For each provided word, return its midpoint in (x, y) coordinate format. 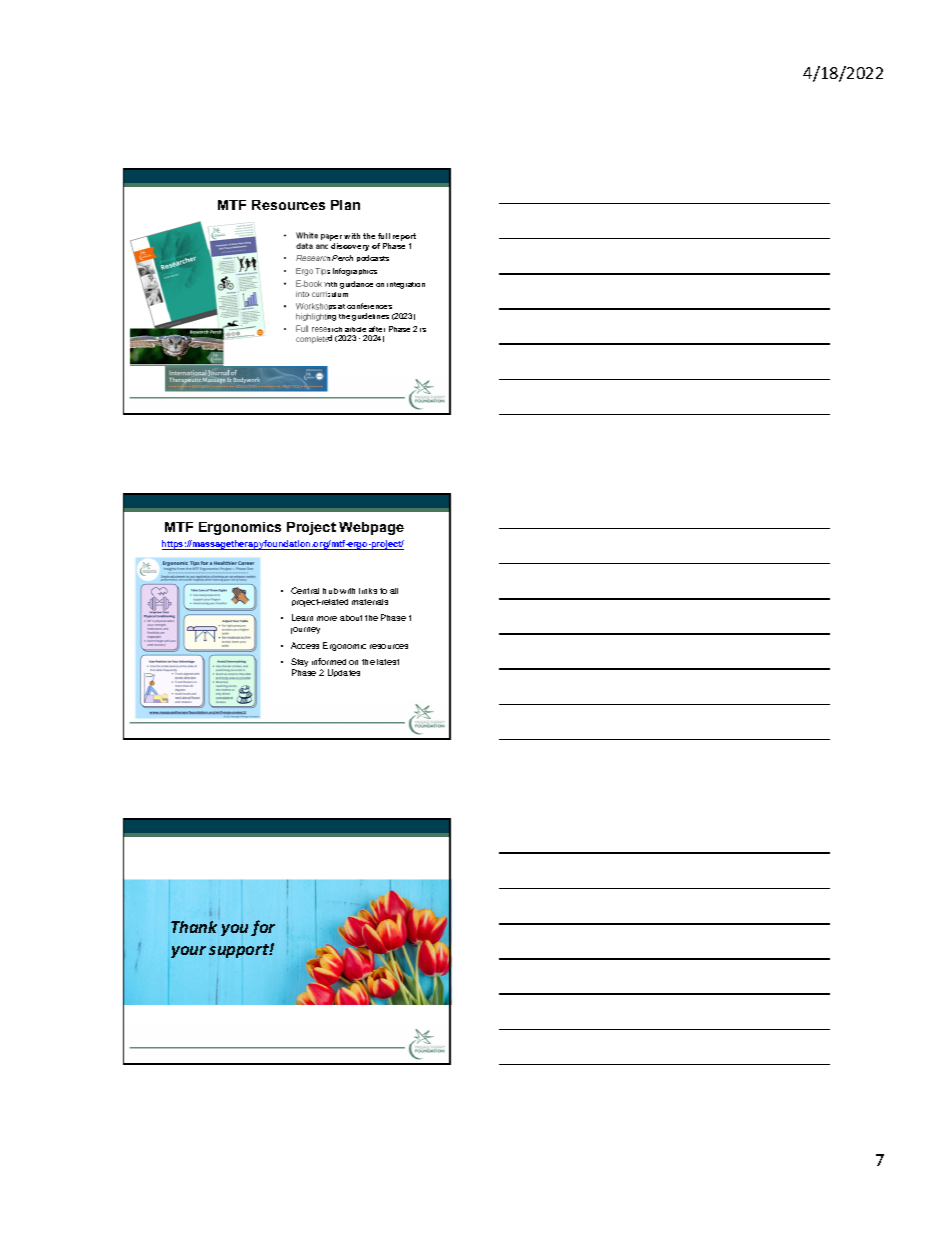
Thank (194, 927)
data (304, 246)
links (368, 591)
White (307, 235)
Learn (302, 617)
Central (305, 590)
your (188, 952)
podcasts (373, 258)
